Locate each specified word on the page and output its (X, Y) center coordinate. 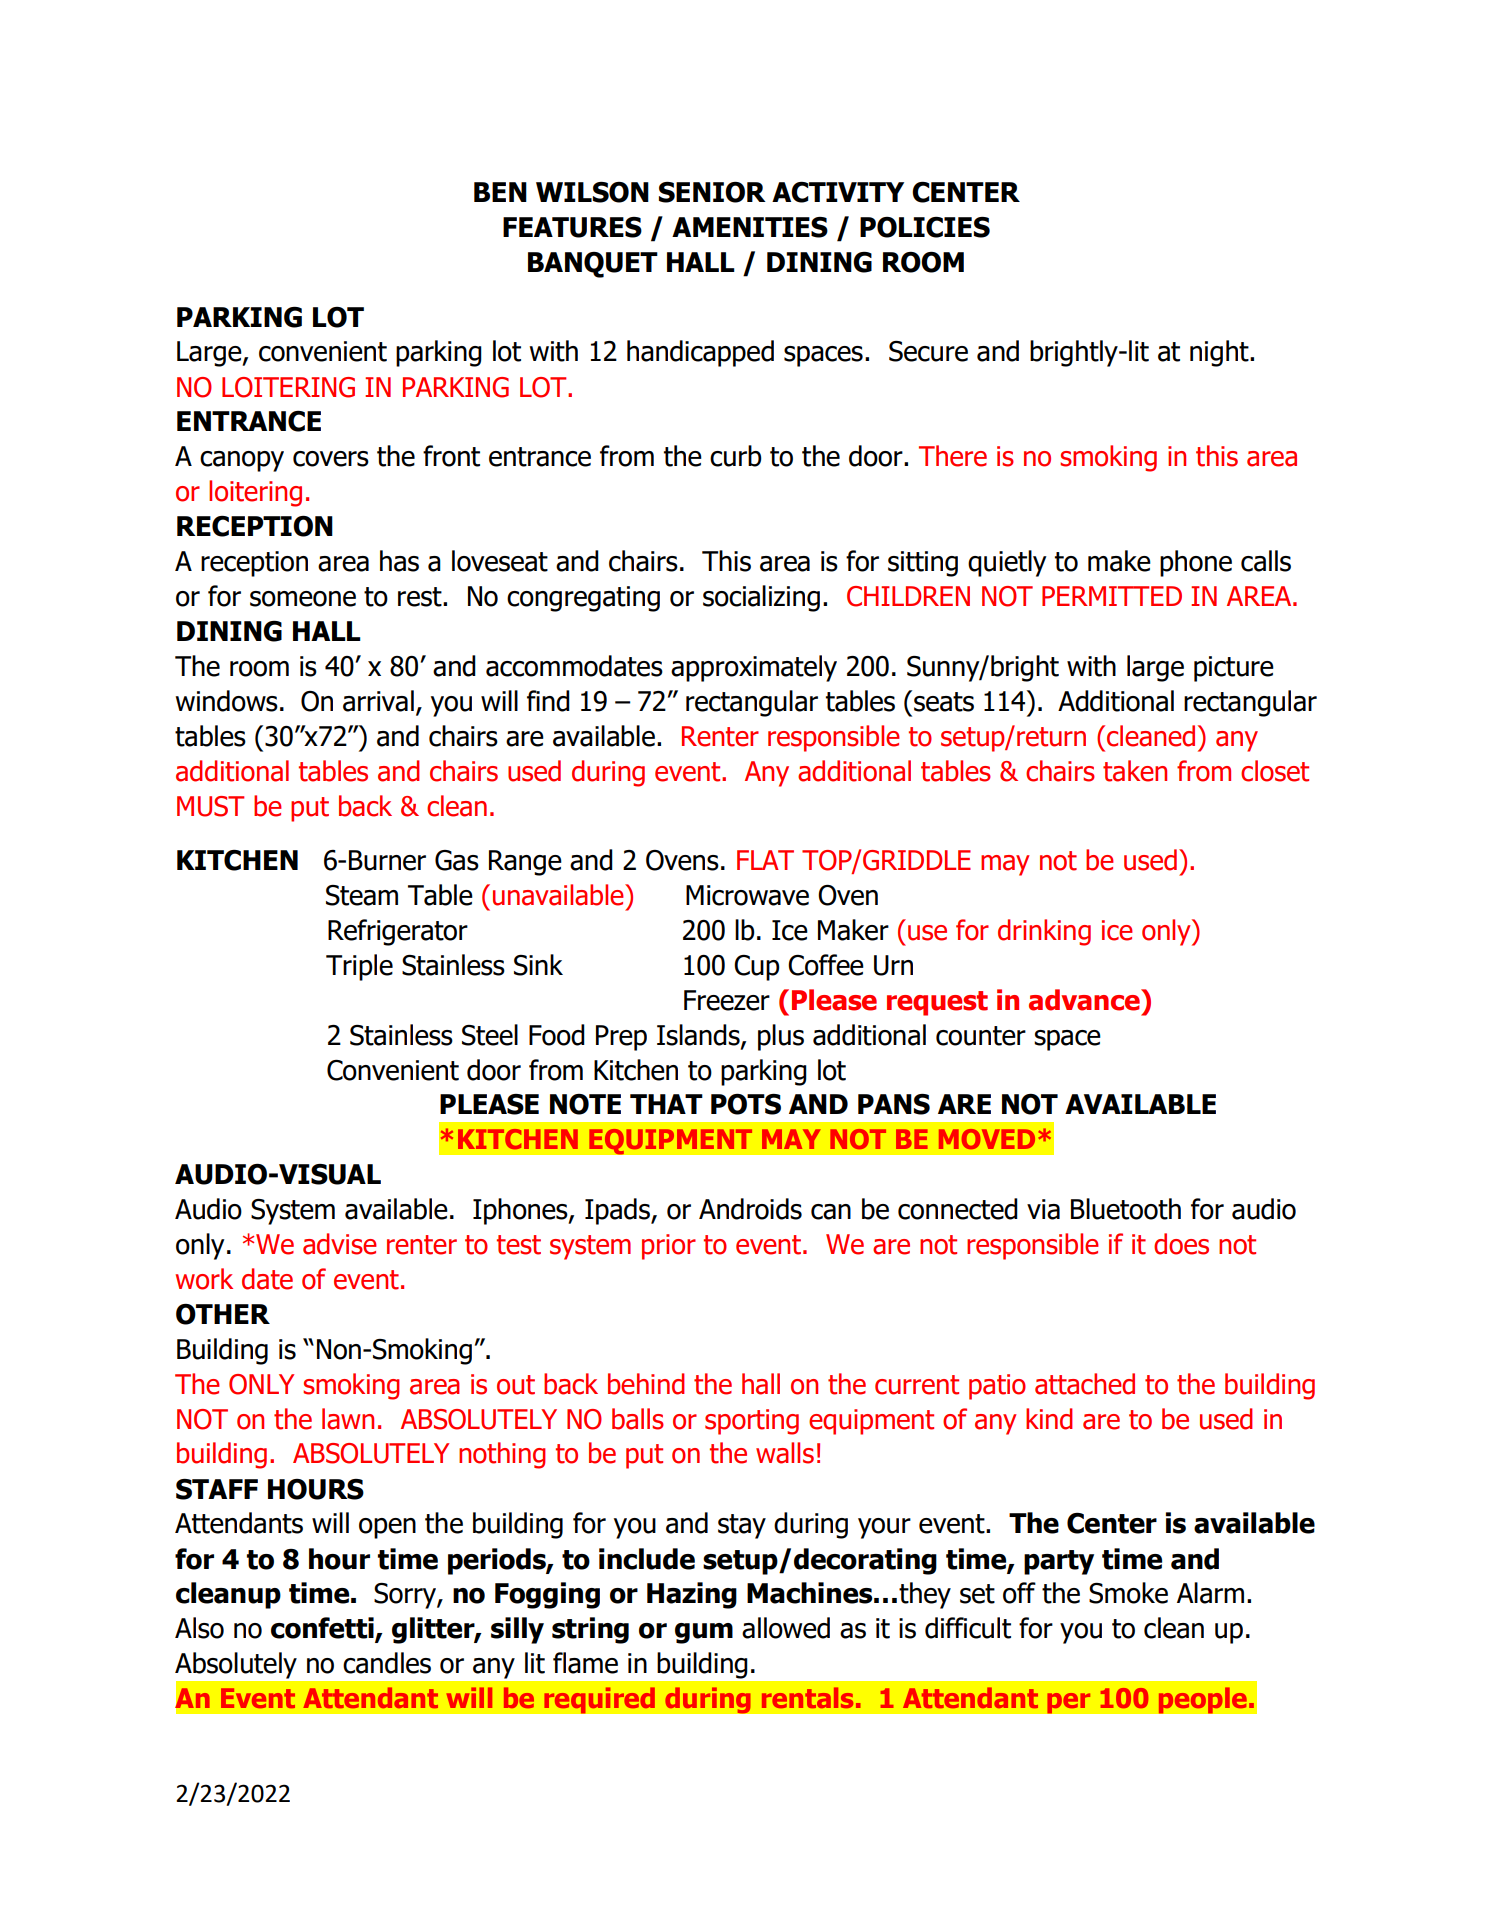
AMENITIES (750, 227)
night (1220, 353)
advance (1085, 1000)
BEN (500, 192)
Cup (757, 968)
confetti (323, 1629)
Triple (359, 967)
